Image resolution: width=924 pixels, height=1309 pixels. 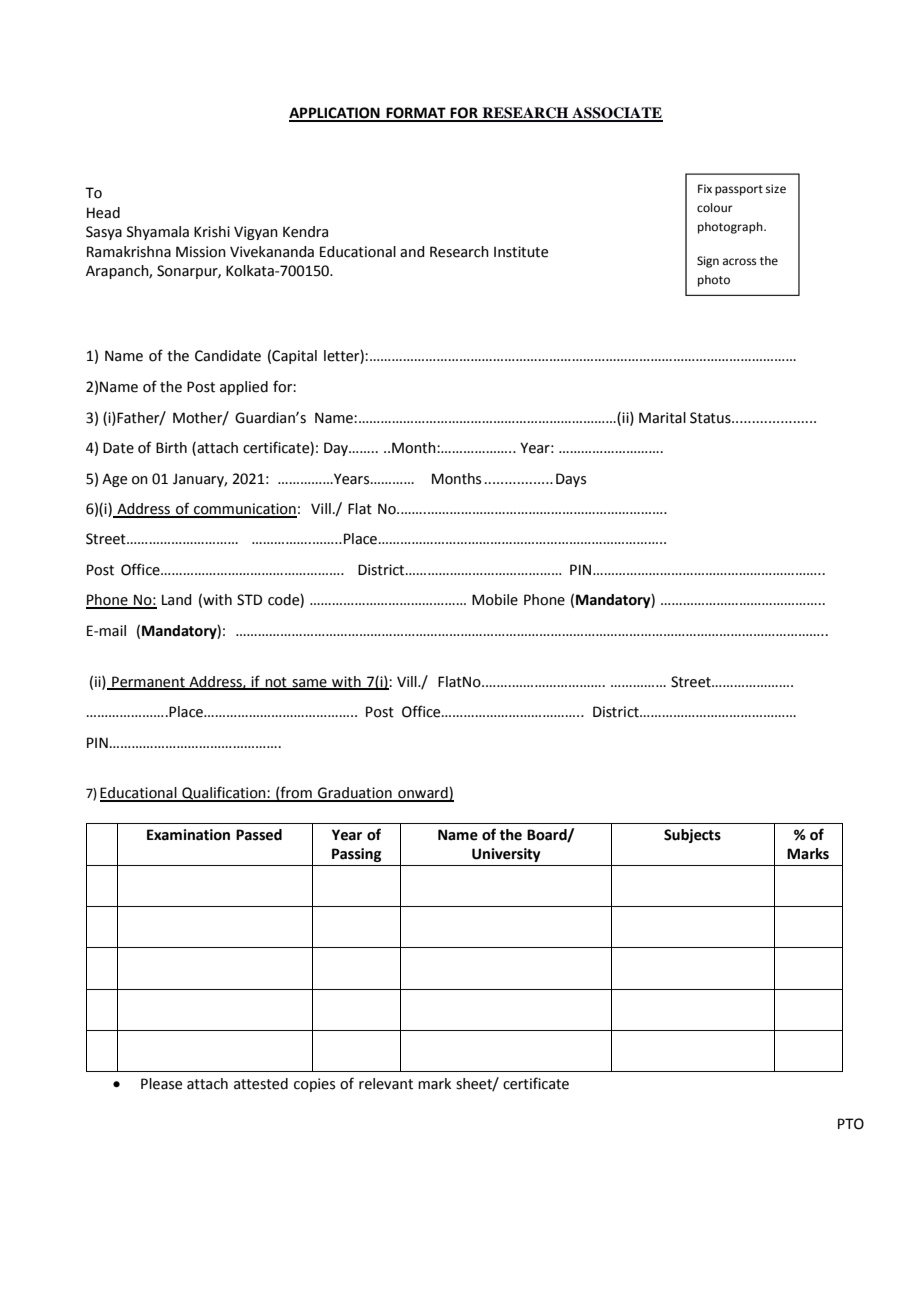 What do you see at coordinates (177, 600) in the screenshot?
I see `Land` at bounding box center [177, 600].
